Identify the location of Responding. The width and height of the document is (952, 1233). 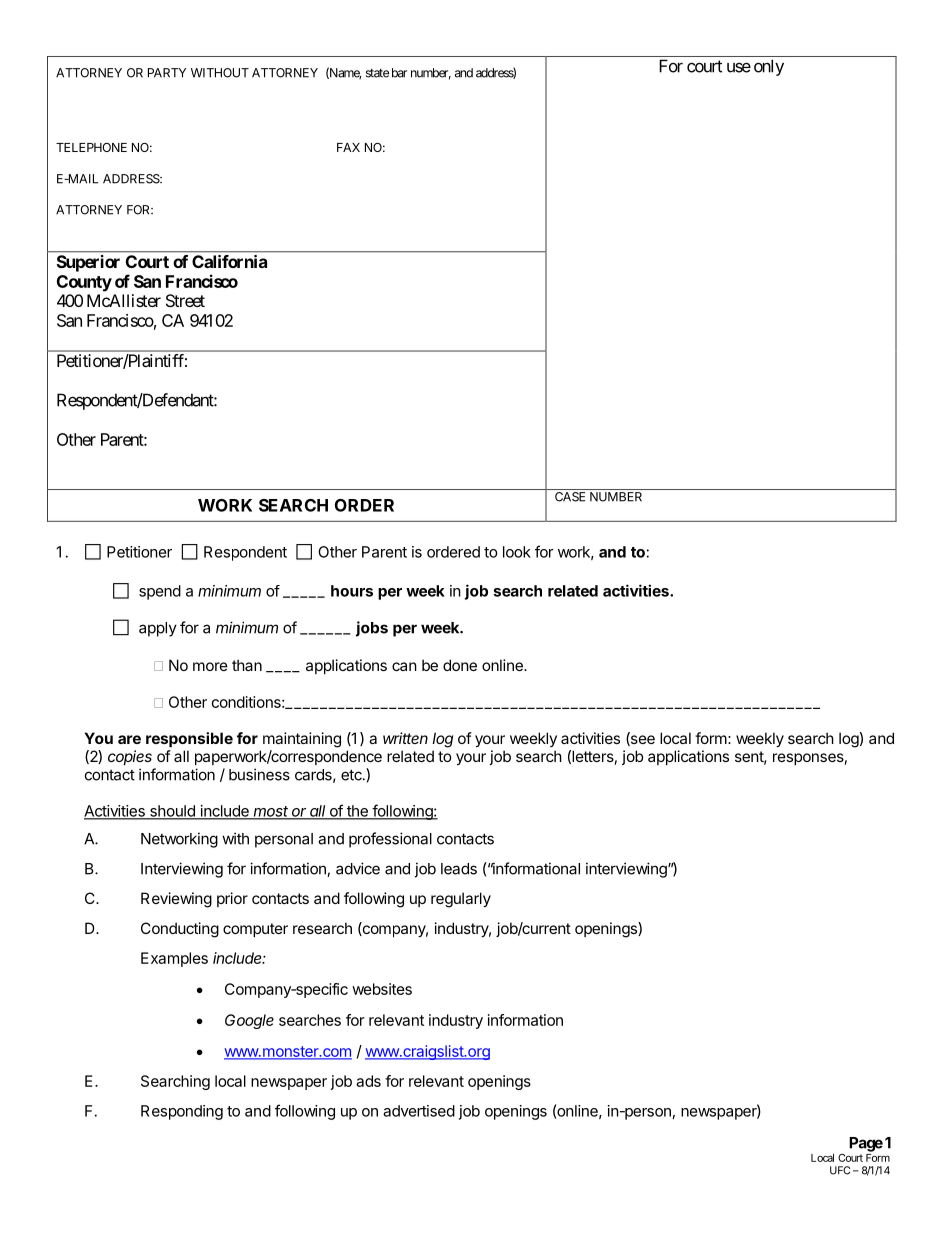
(182, 1112).
